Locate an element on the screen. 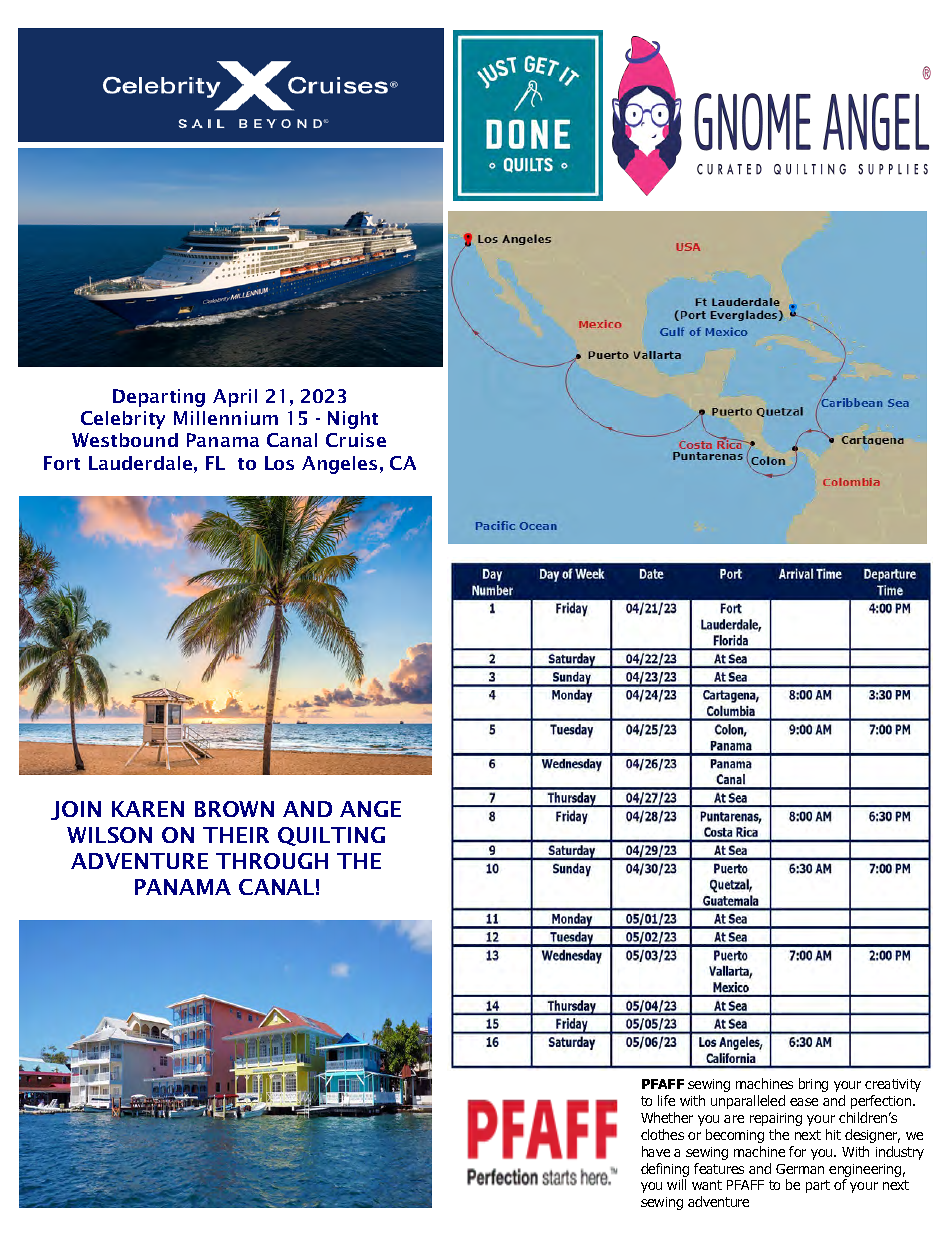 This screenshot has width=952, height=1233. KAREN is located at coordinates (148, 809).
